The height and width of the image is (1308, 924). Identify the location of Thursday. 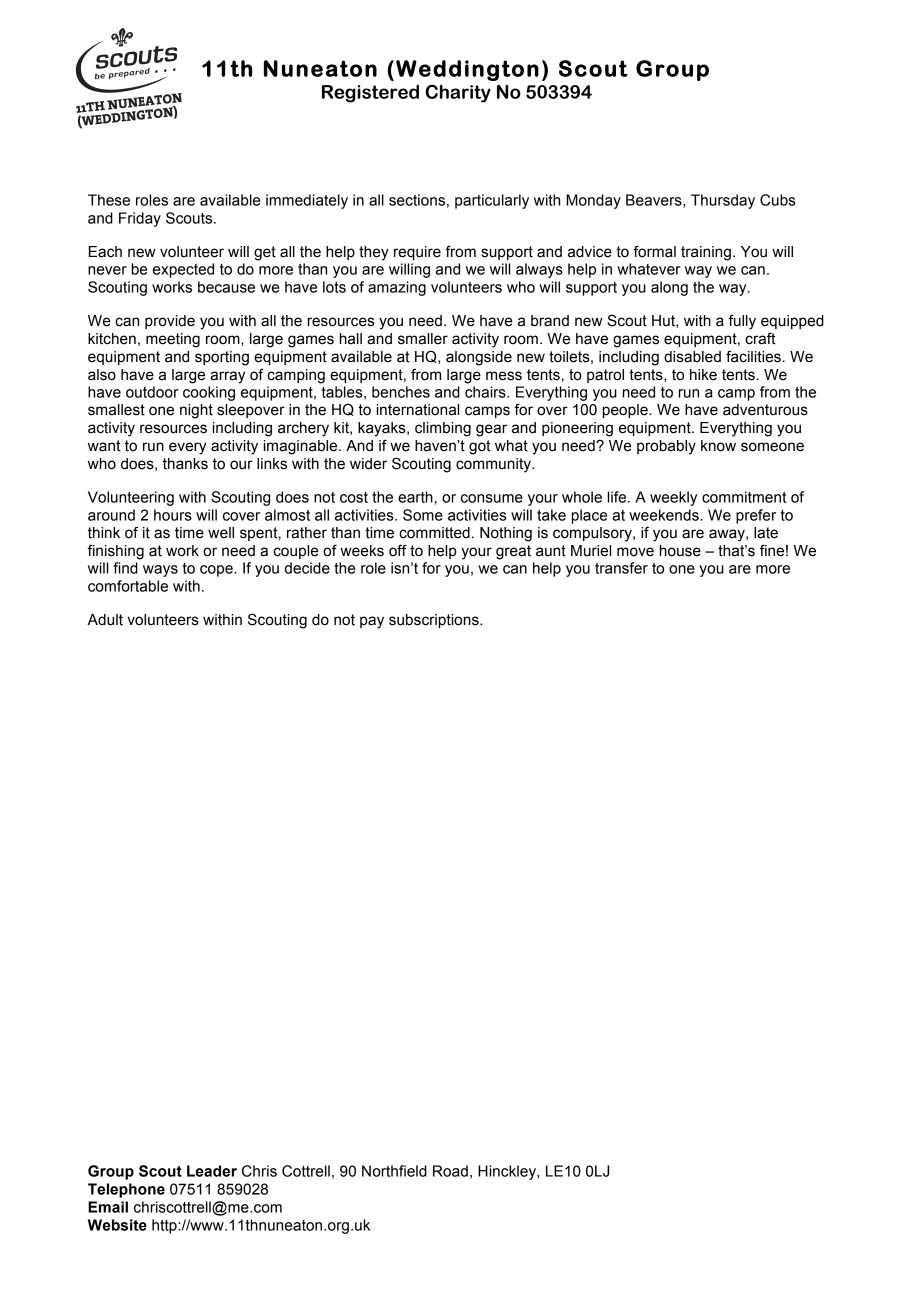
(723, 201).
